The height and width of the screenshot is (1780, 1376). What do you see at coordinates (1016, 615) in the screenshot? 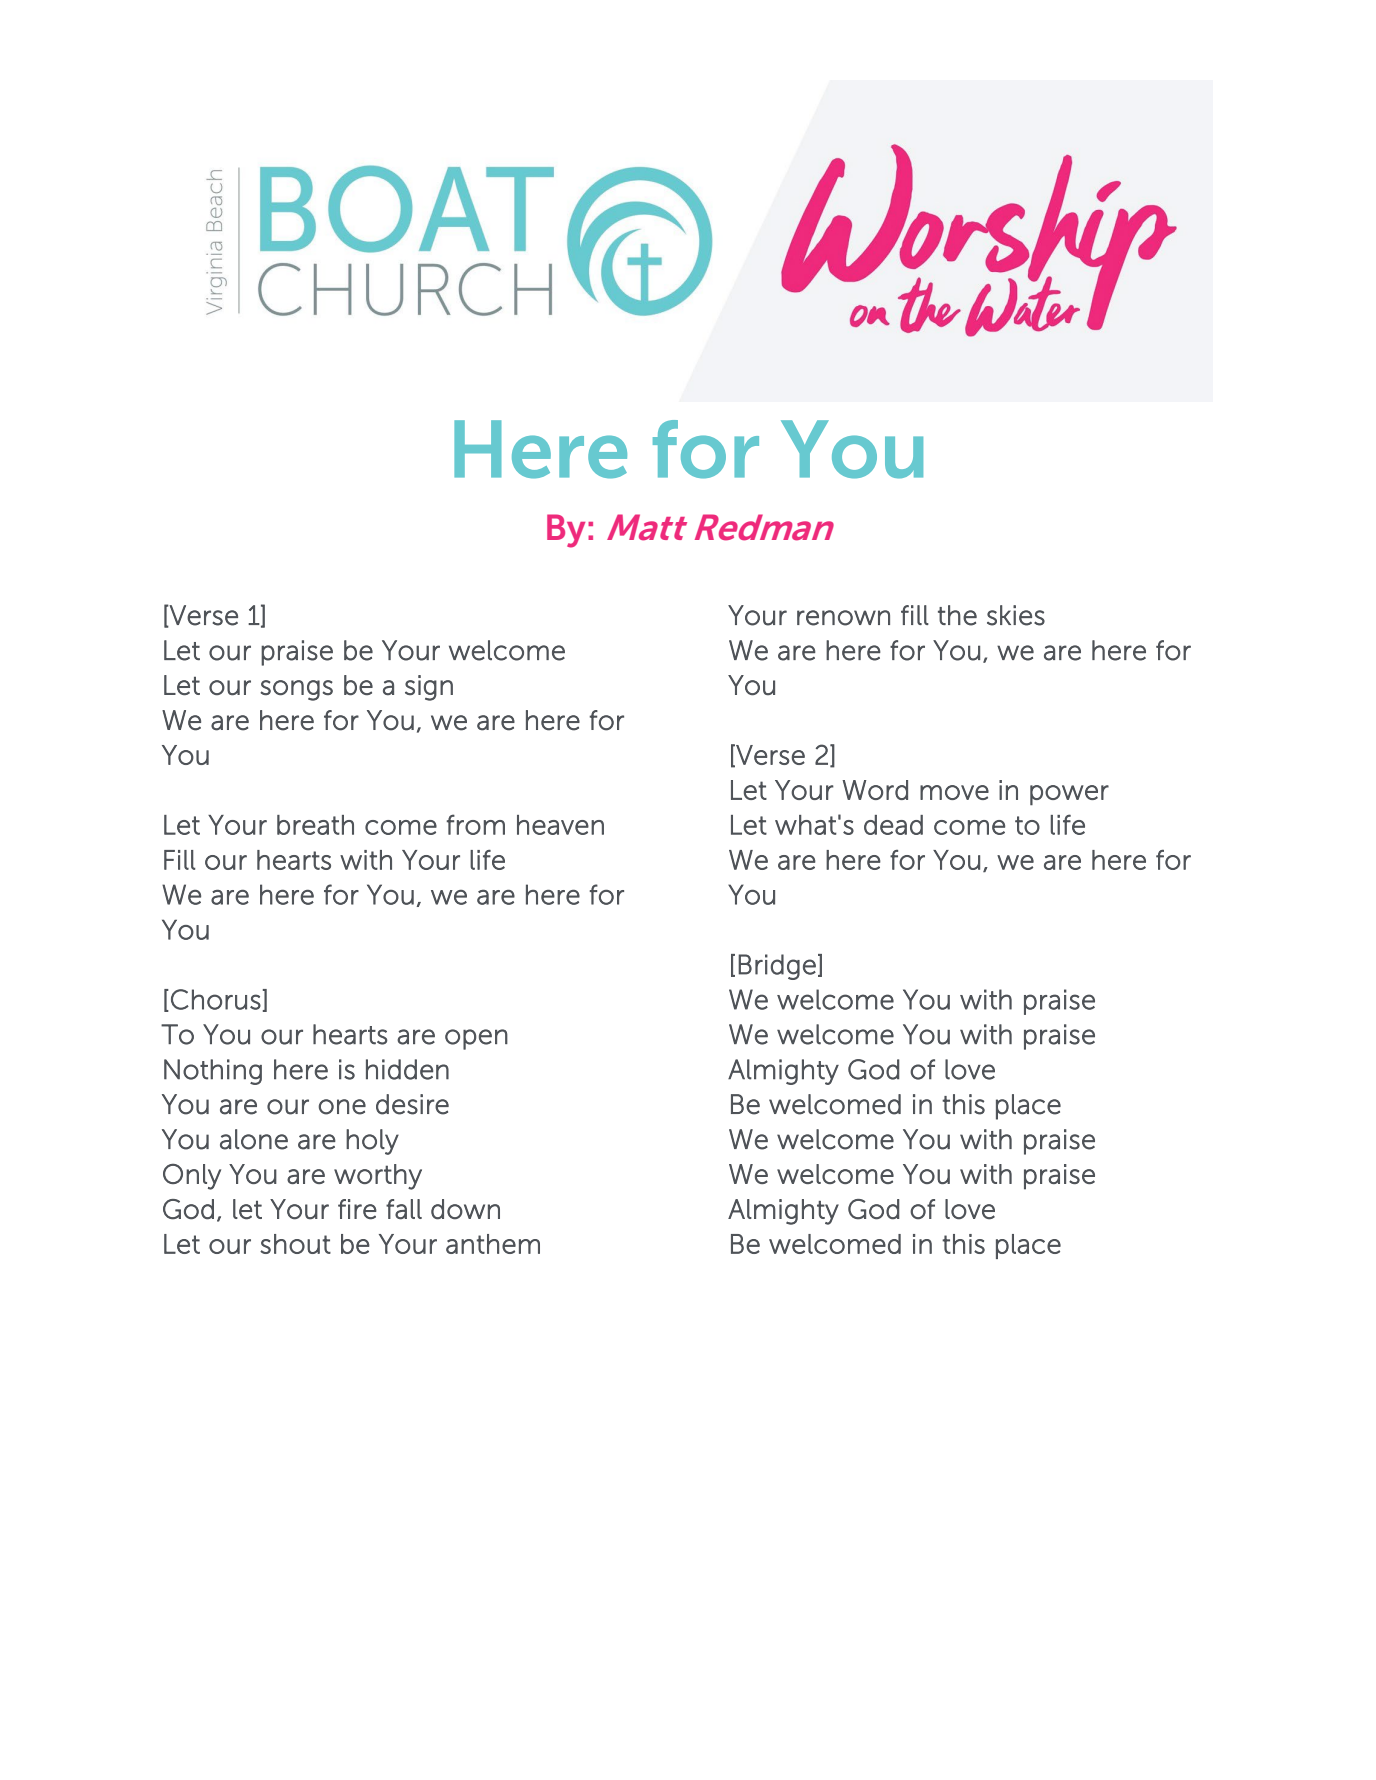
I see `skies` at bounding box center [1016, 615].
